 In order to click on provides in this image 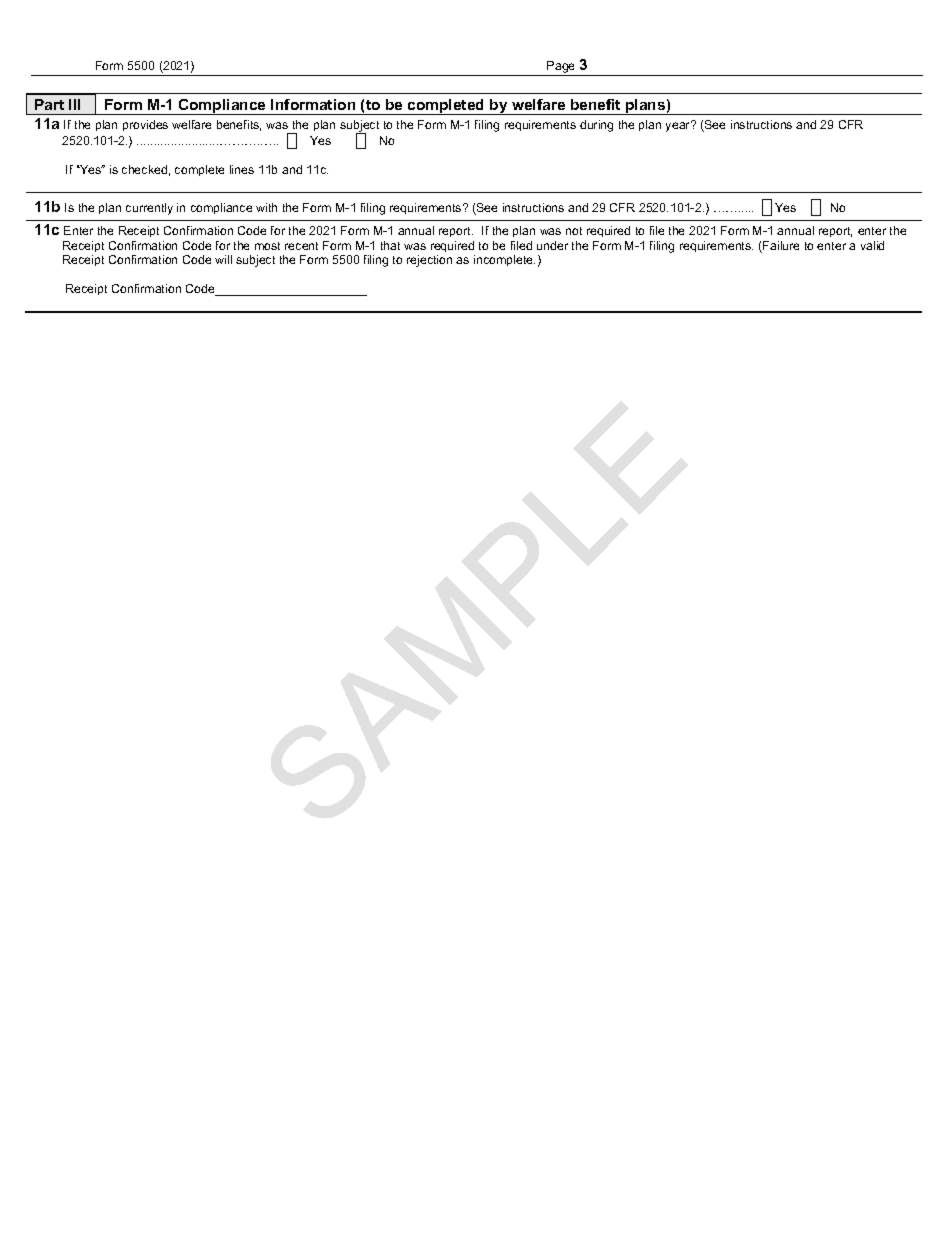, I will do `click(145, 125)`.
